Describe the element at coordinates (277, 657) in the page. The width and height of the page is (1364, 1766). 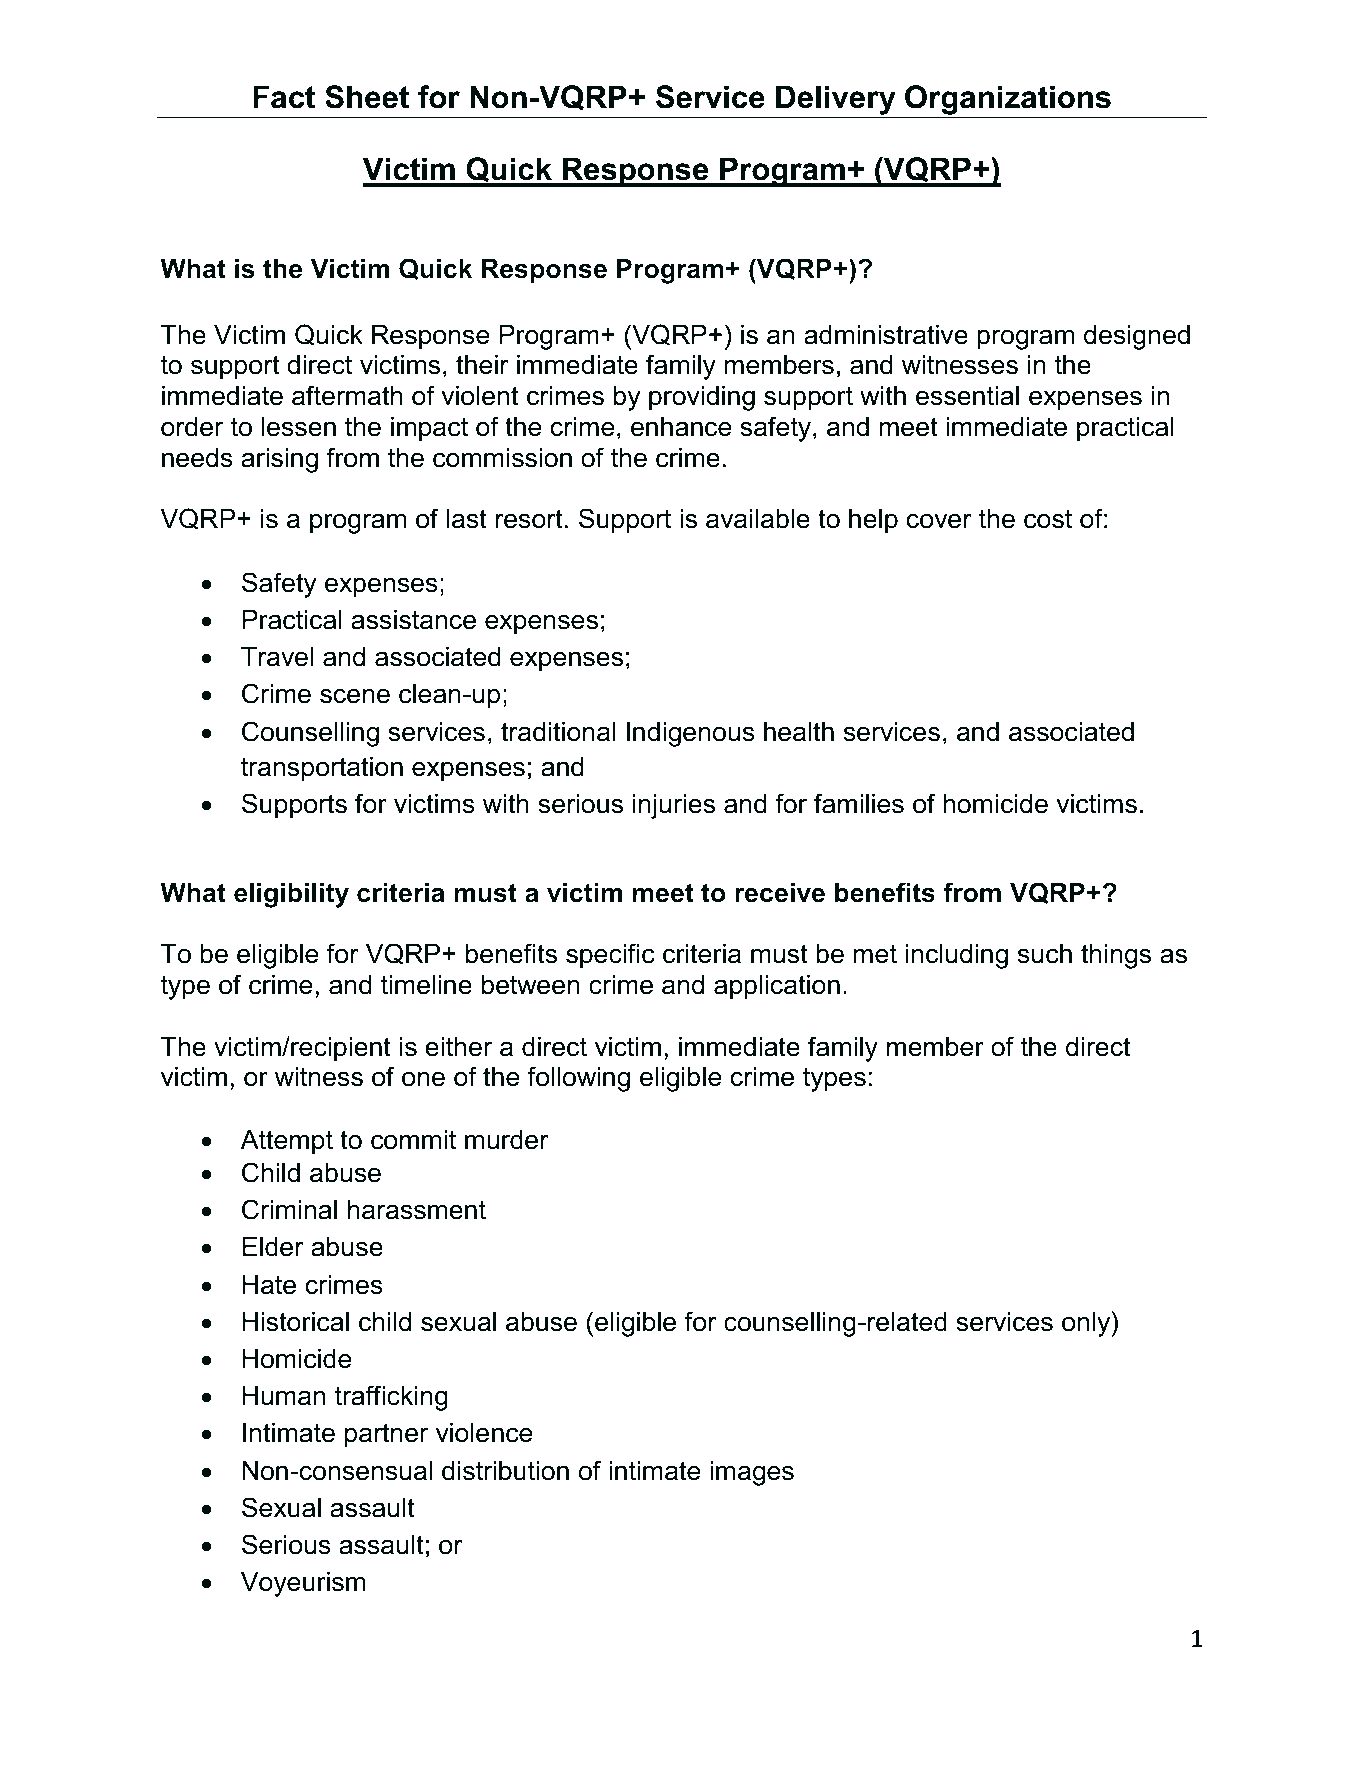
I see `Travel` at that location.
